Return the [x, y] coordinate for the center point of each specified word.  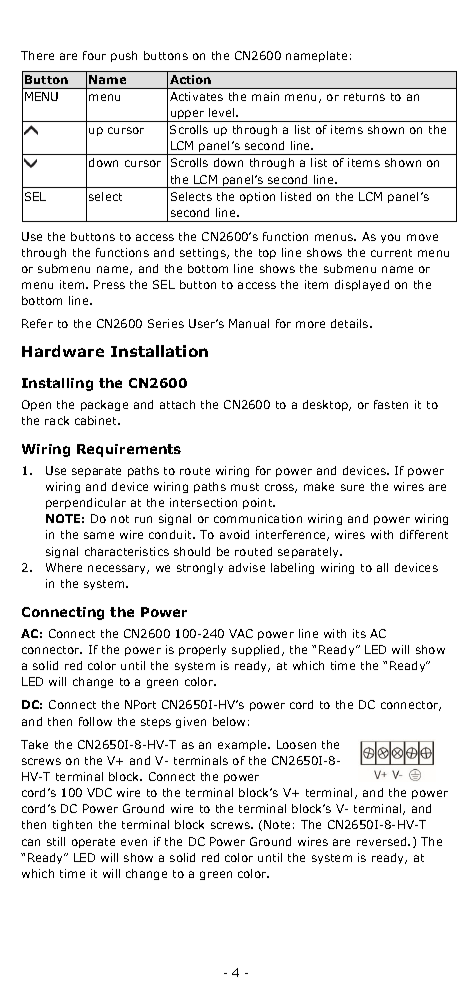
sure [352, 487]
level [223, 112]
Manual [249, 323]
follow [95, 721]
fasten [391, 404]
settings [204, 253]
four [94, 55]
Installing [57, 384]
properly [202, 650]
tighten [72, 825]
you [390, 238]
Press [109, 284]
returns [364, 97]
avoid [234, 534]
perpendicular [86, 503]
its [359, 633]
